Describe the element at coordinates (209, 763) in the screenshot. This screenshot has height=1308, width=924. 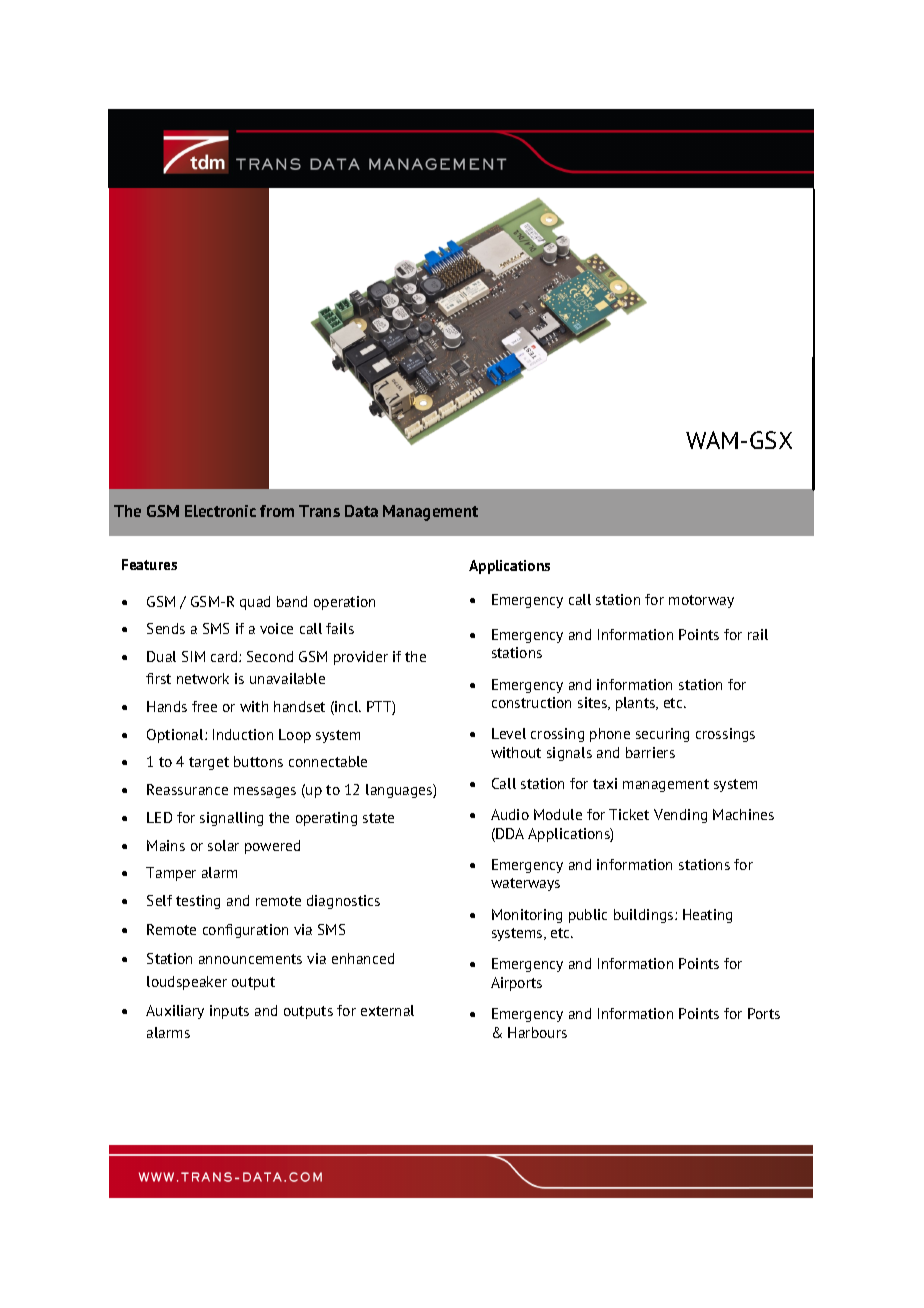
I see `target` at that location.
